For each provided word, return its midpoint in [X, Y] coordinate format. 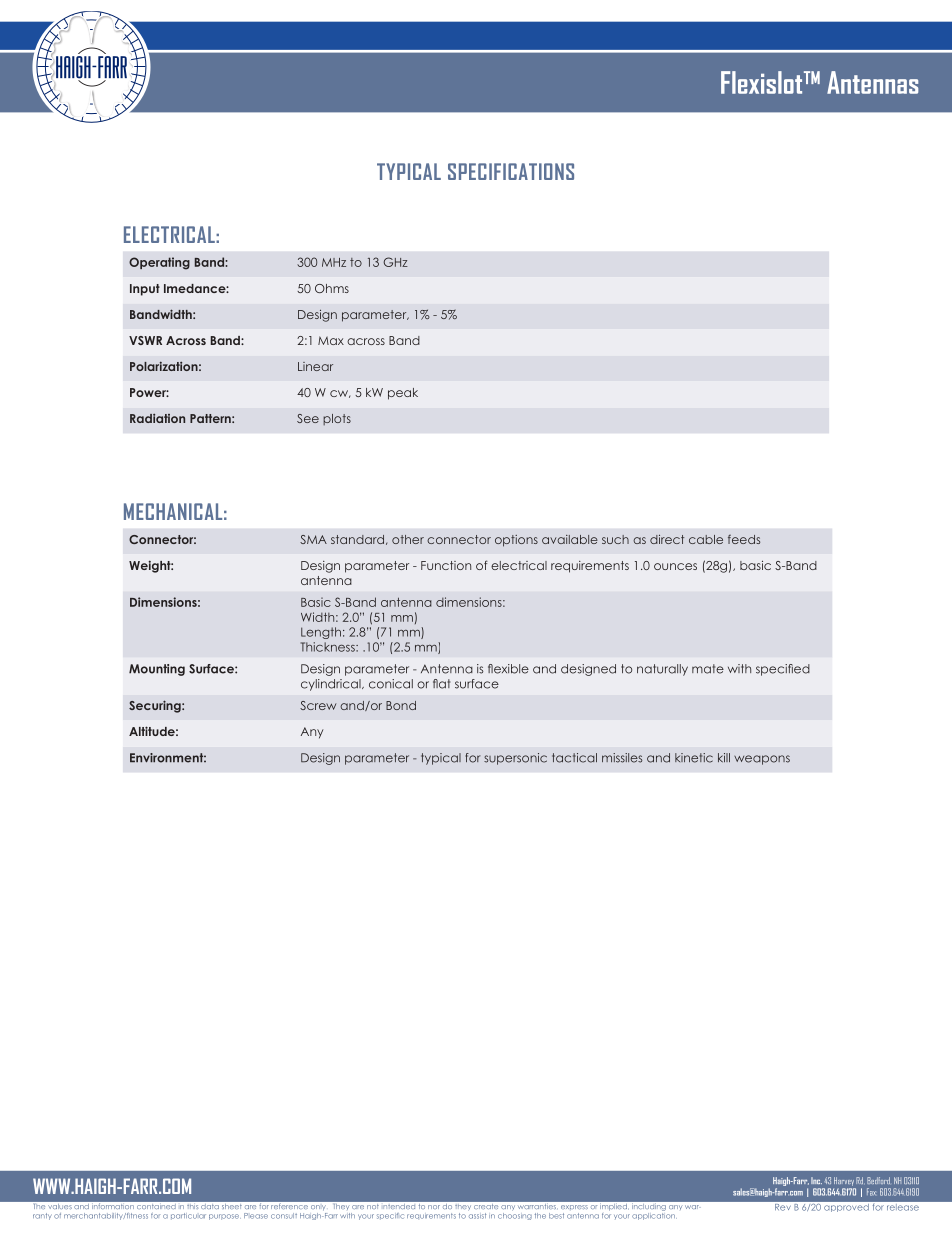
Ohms [332, 288]
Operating [159, 263]
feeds [744, 539]
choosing [515, 1215]
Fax [871, 1192]
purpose [225, 1217]
